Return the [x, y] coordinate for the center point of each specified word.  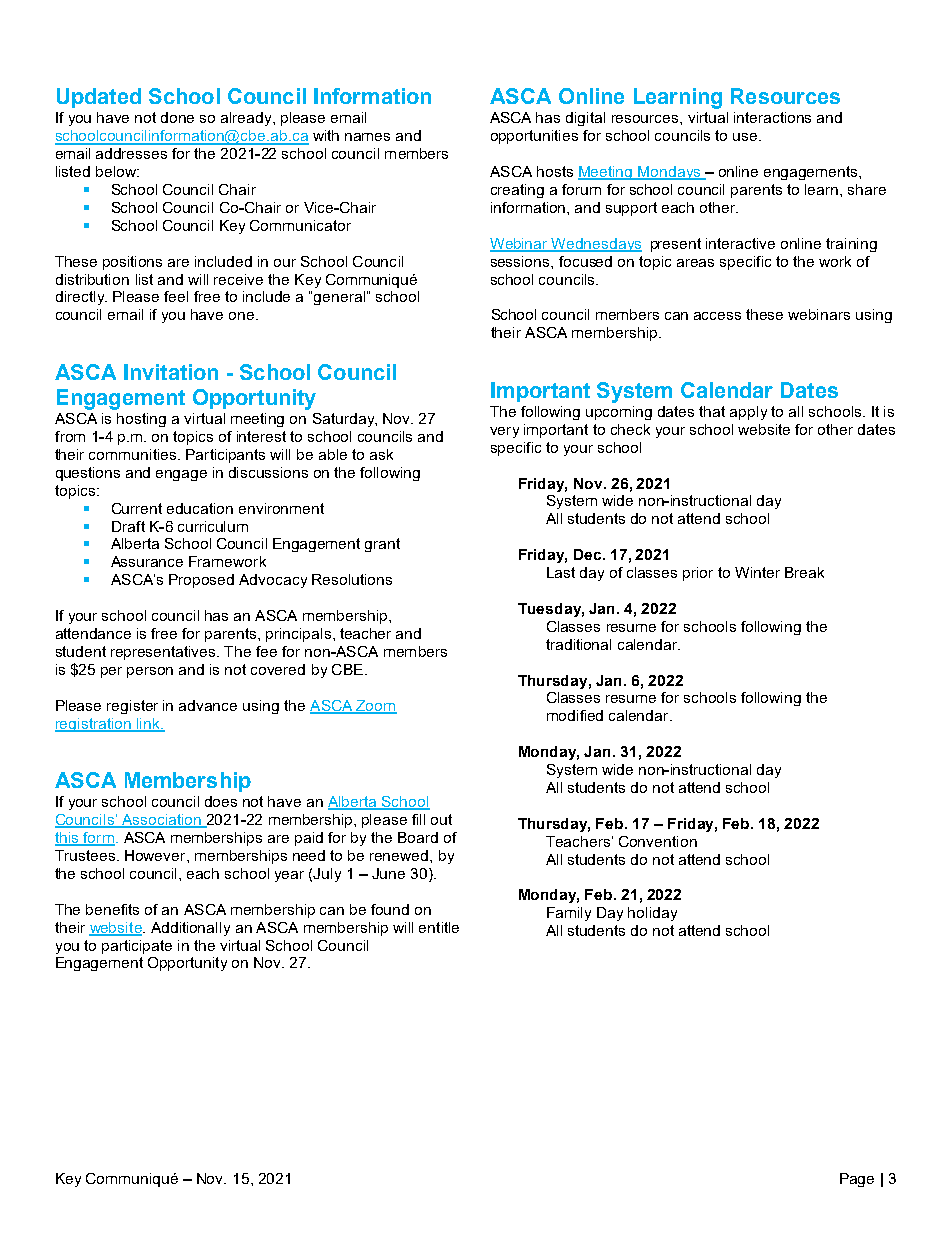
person [150, 672]
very [504, 432]
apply [748, 413]
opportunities [534, 137]
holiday [652, 914]
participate [137, 947]
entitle [439, 927]
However [156, 855]
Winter [757, 572]
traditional [578, 644]
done [177, 117]
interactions [772, 117]
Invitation [171, 372]
